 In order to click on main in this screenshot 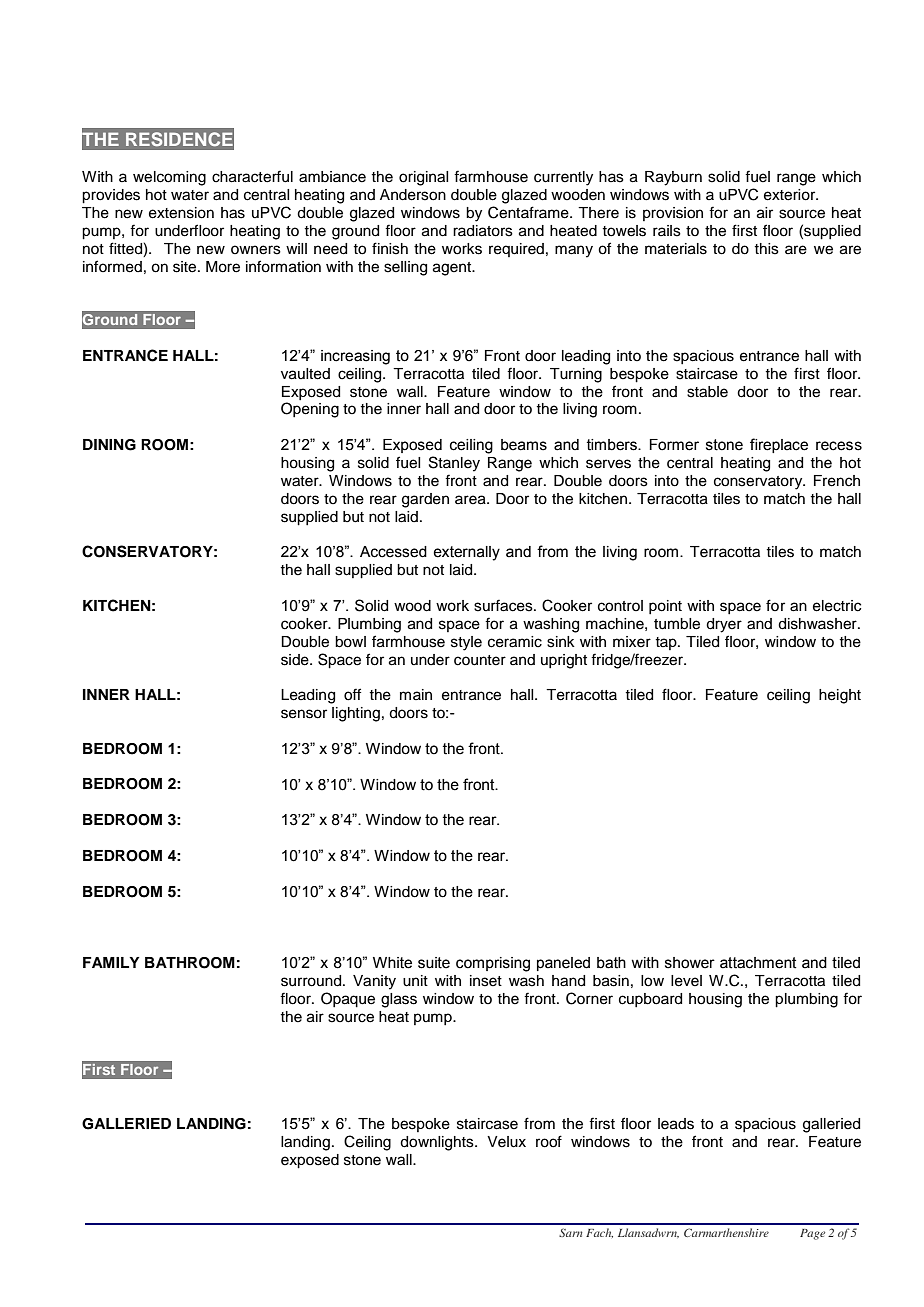, I will do `click(416, 694)`.
